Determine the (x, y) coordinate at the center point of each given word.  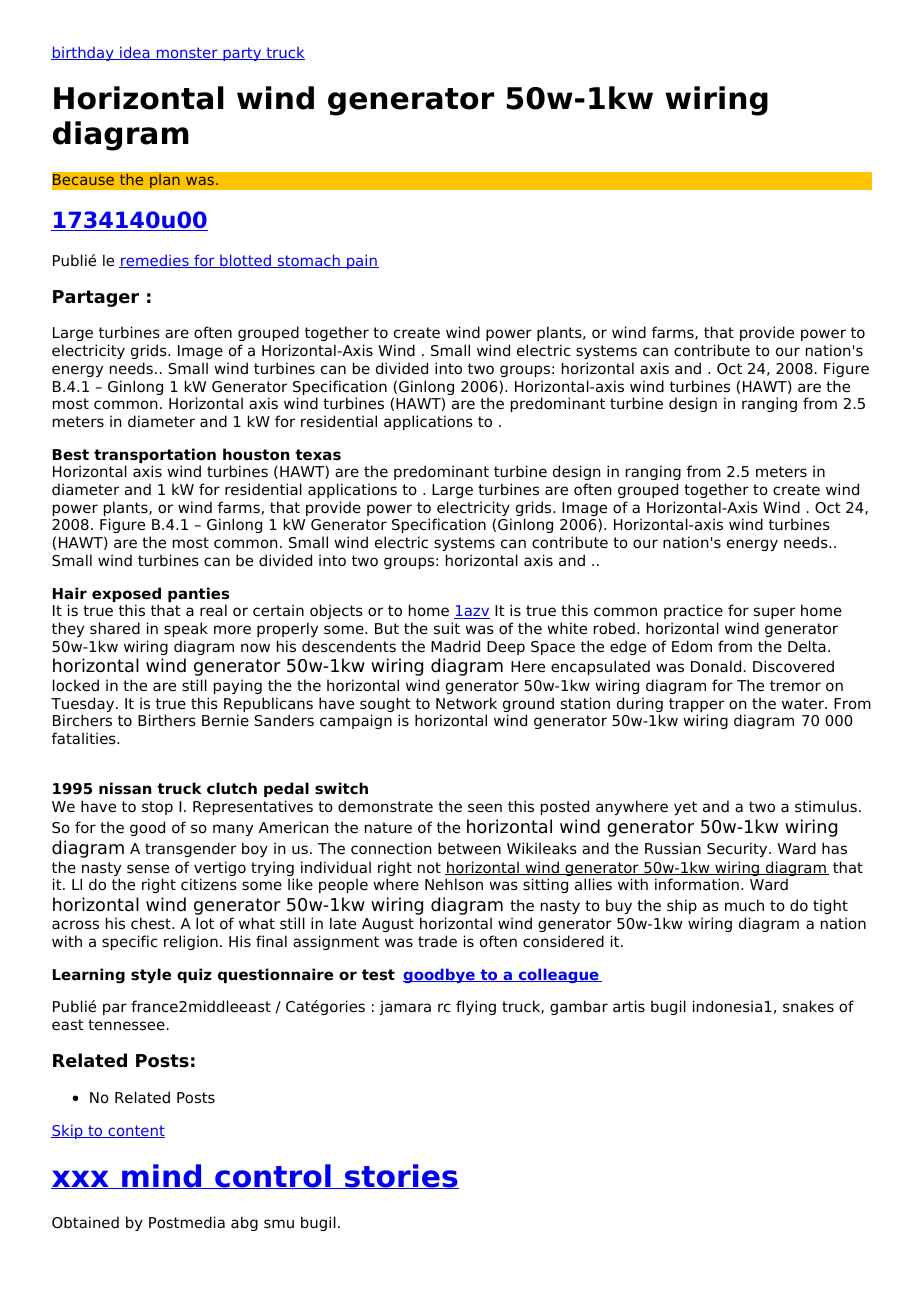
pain (362, 261)
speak (186, 629)
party (242, 54)
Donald (716, 666)
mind (162, 1176)
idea (135, 53)
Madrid (455, 646)
